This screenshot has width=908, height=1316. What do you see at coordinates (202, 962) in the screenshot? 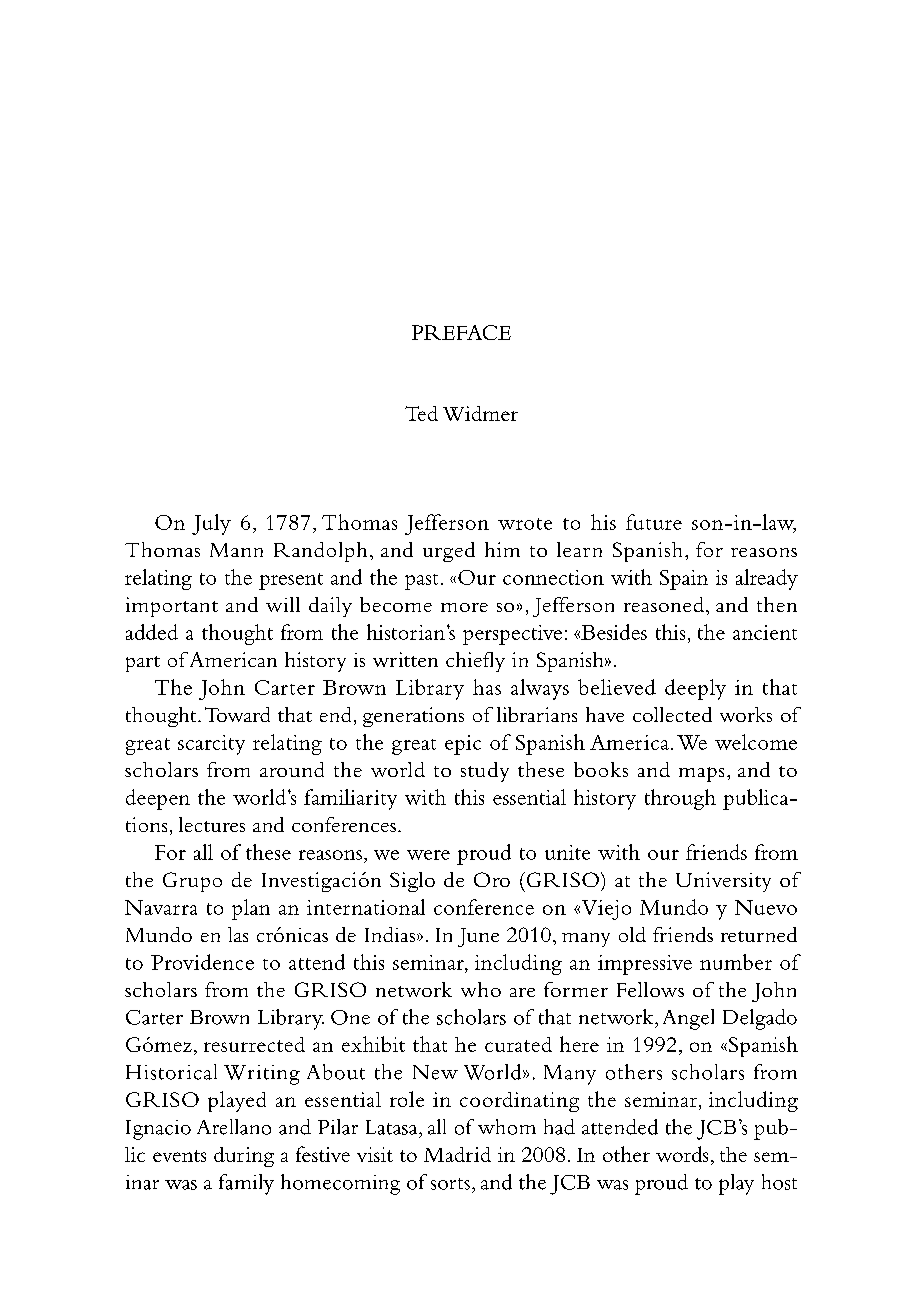
I see `Providence` at bounding box center [202, 962].
